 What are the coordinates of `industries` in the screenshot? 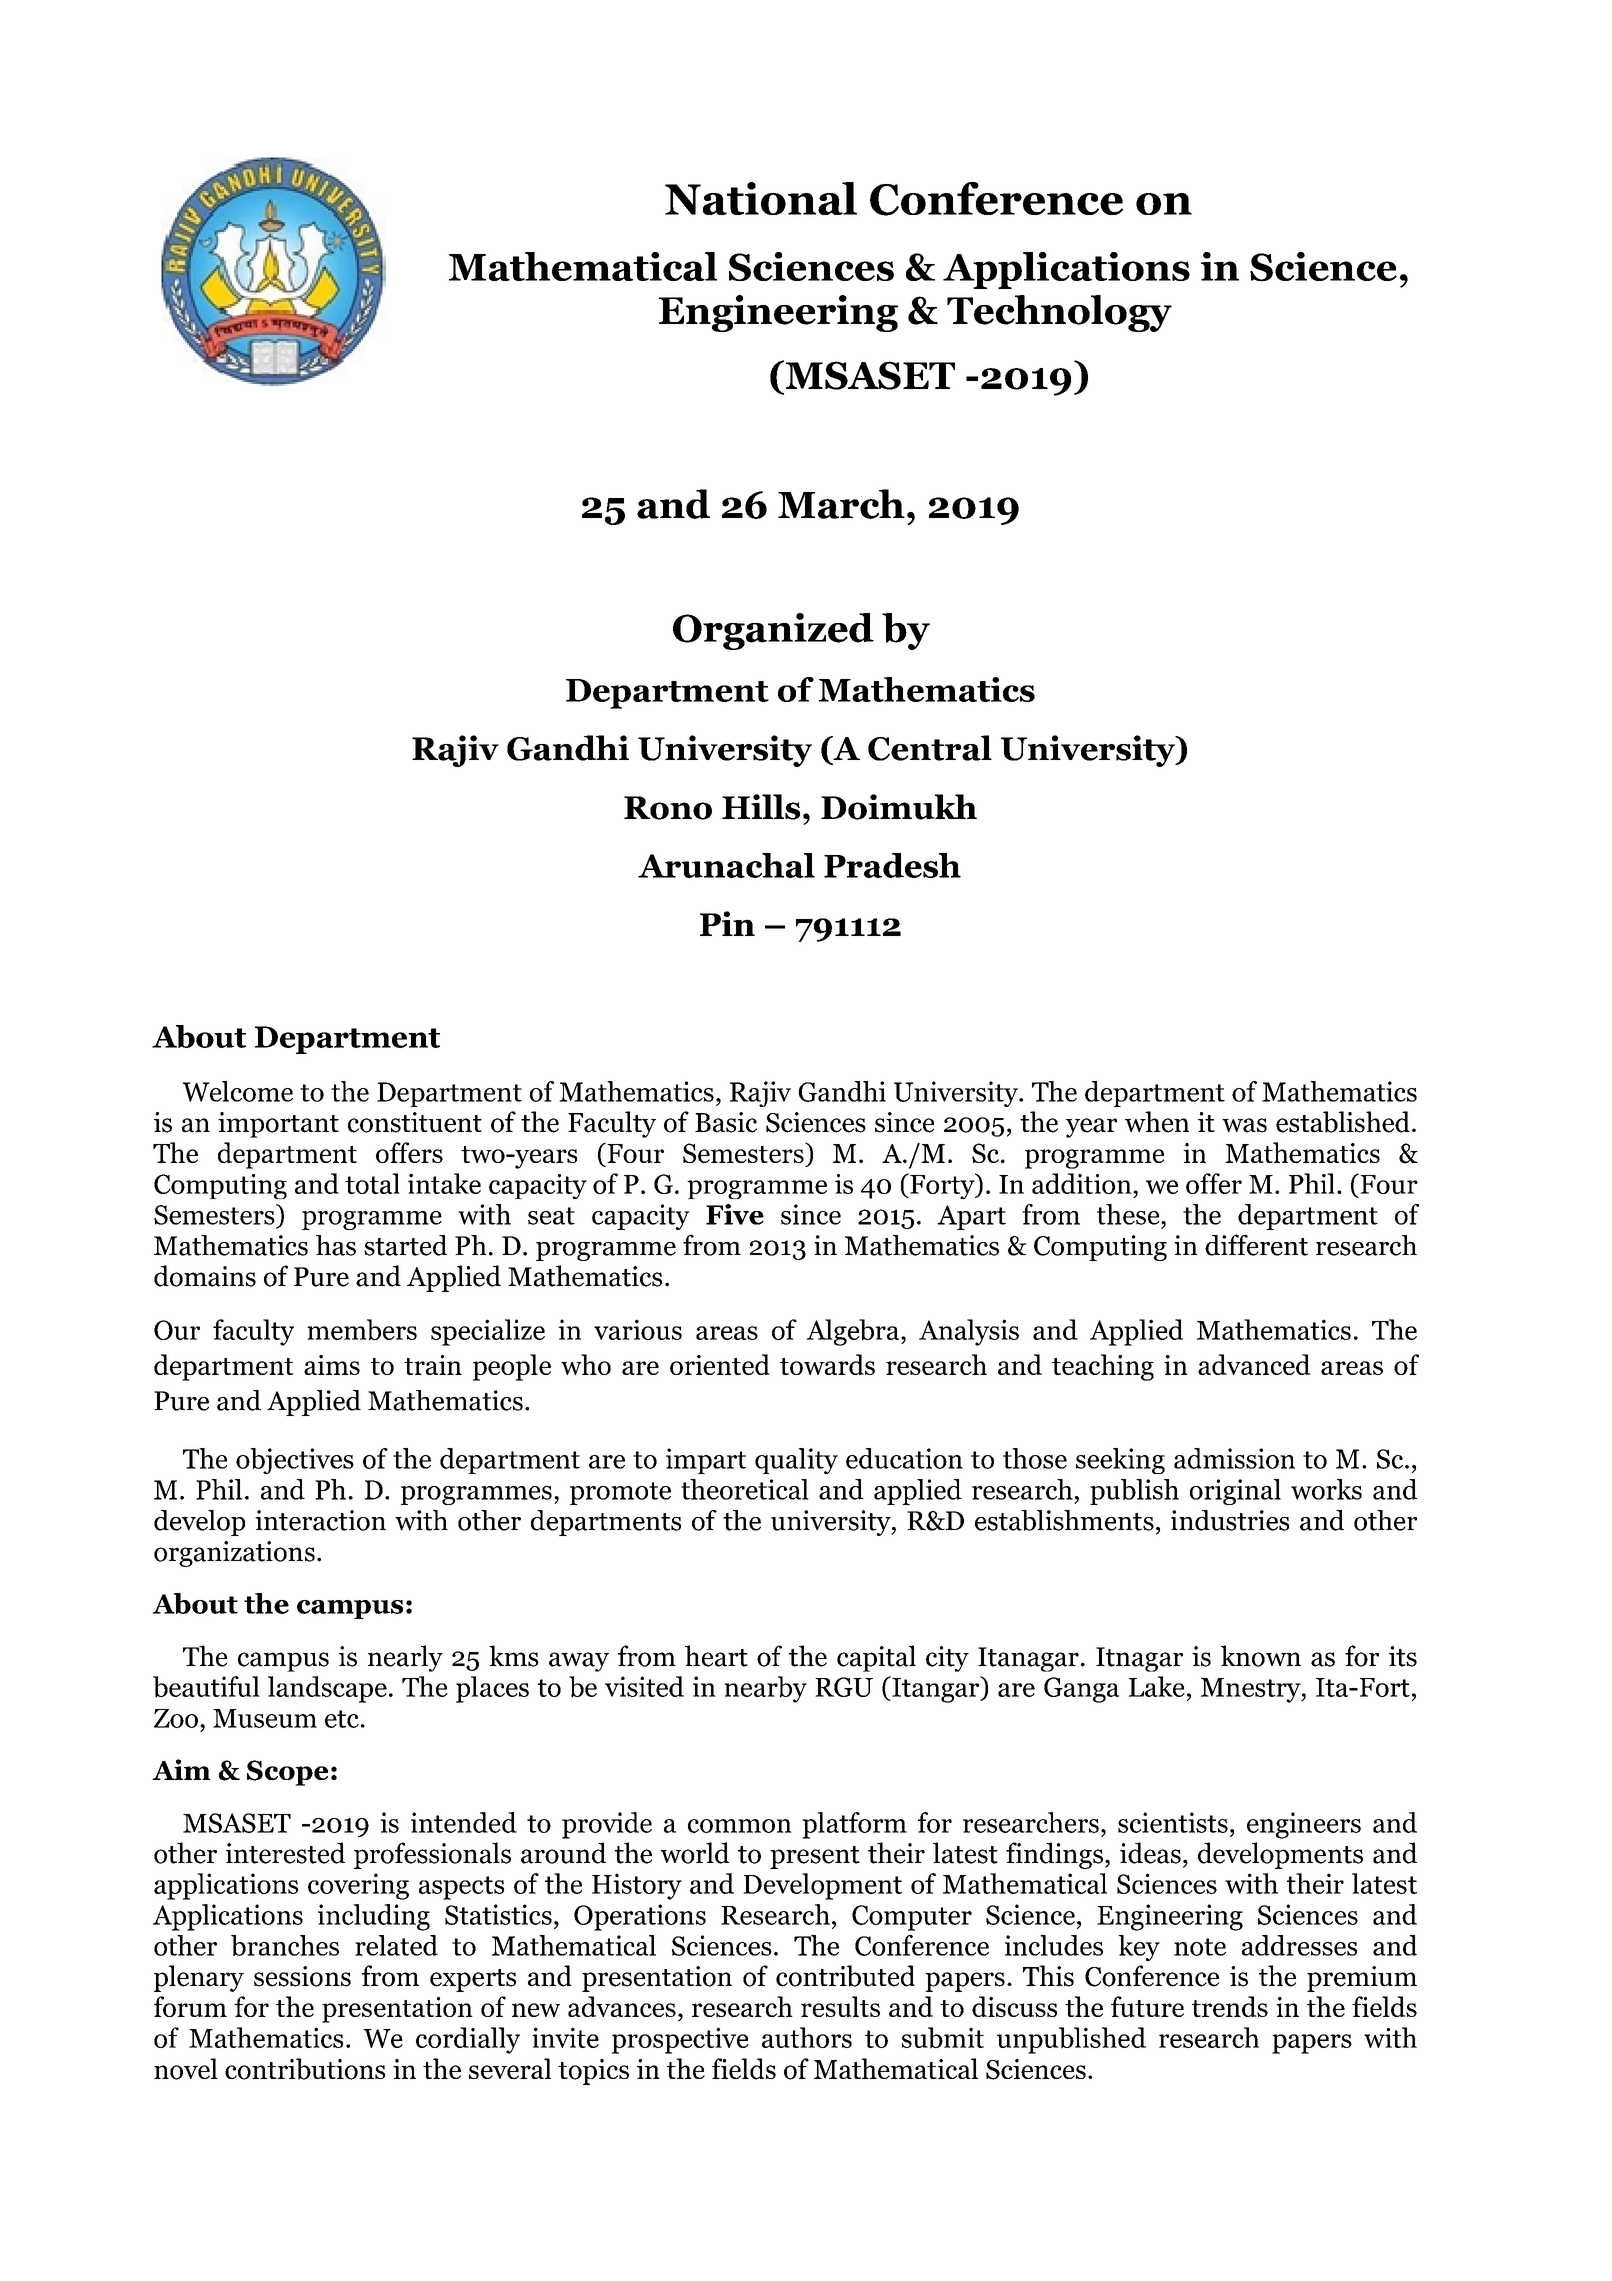 It's located at (1230, 1520).
